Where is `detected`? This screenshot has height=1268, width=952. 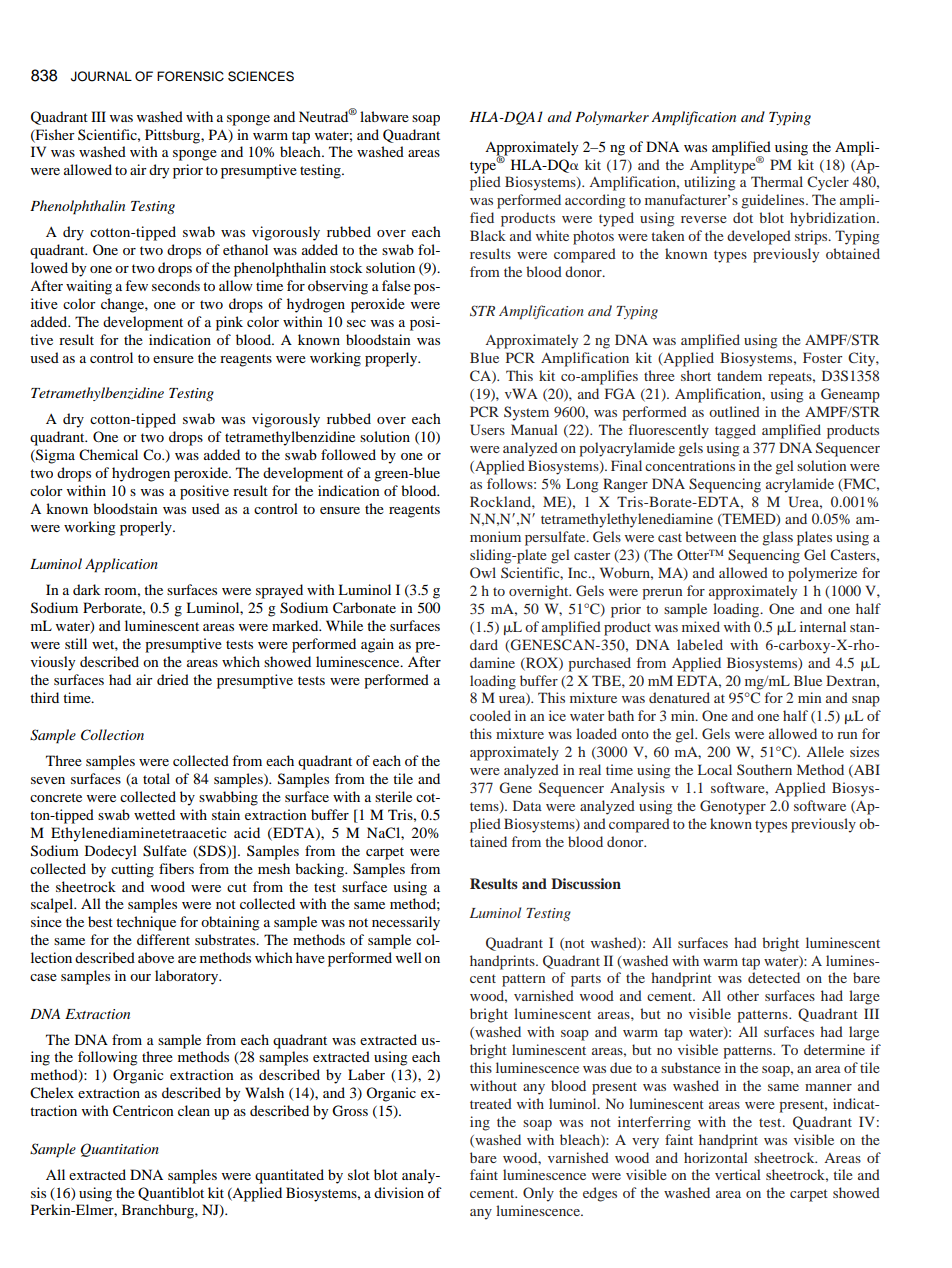 detected is located at coordinates (774, 977).
